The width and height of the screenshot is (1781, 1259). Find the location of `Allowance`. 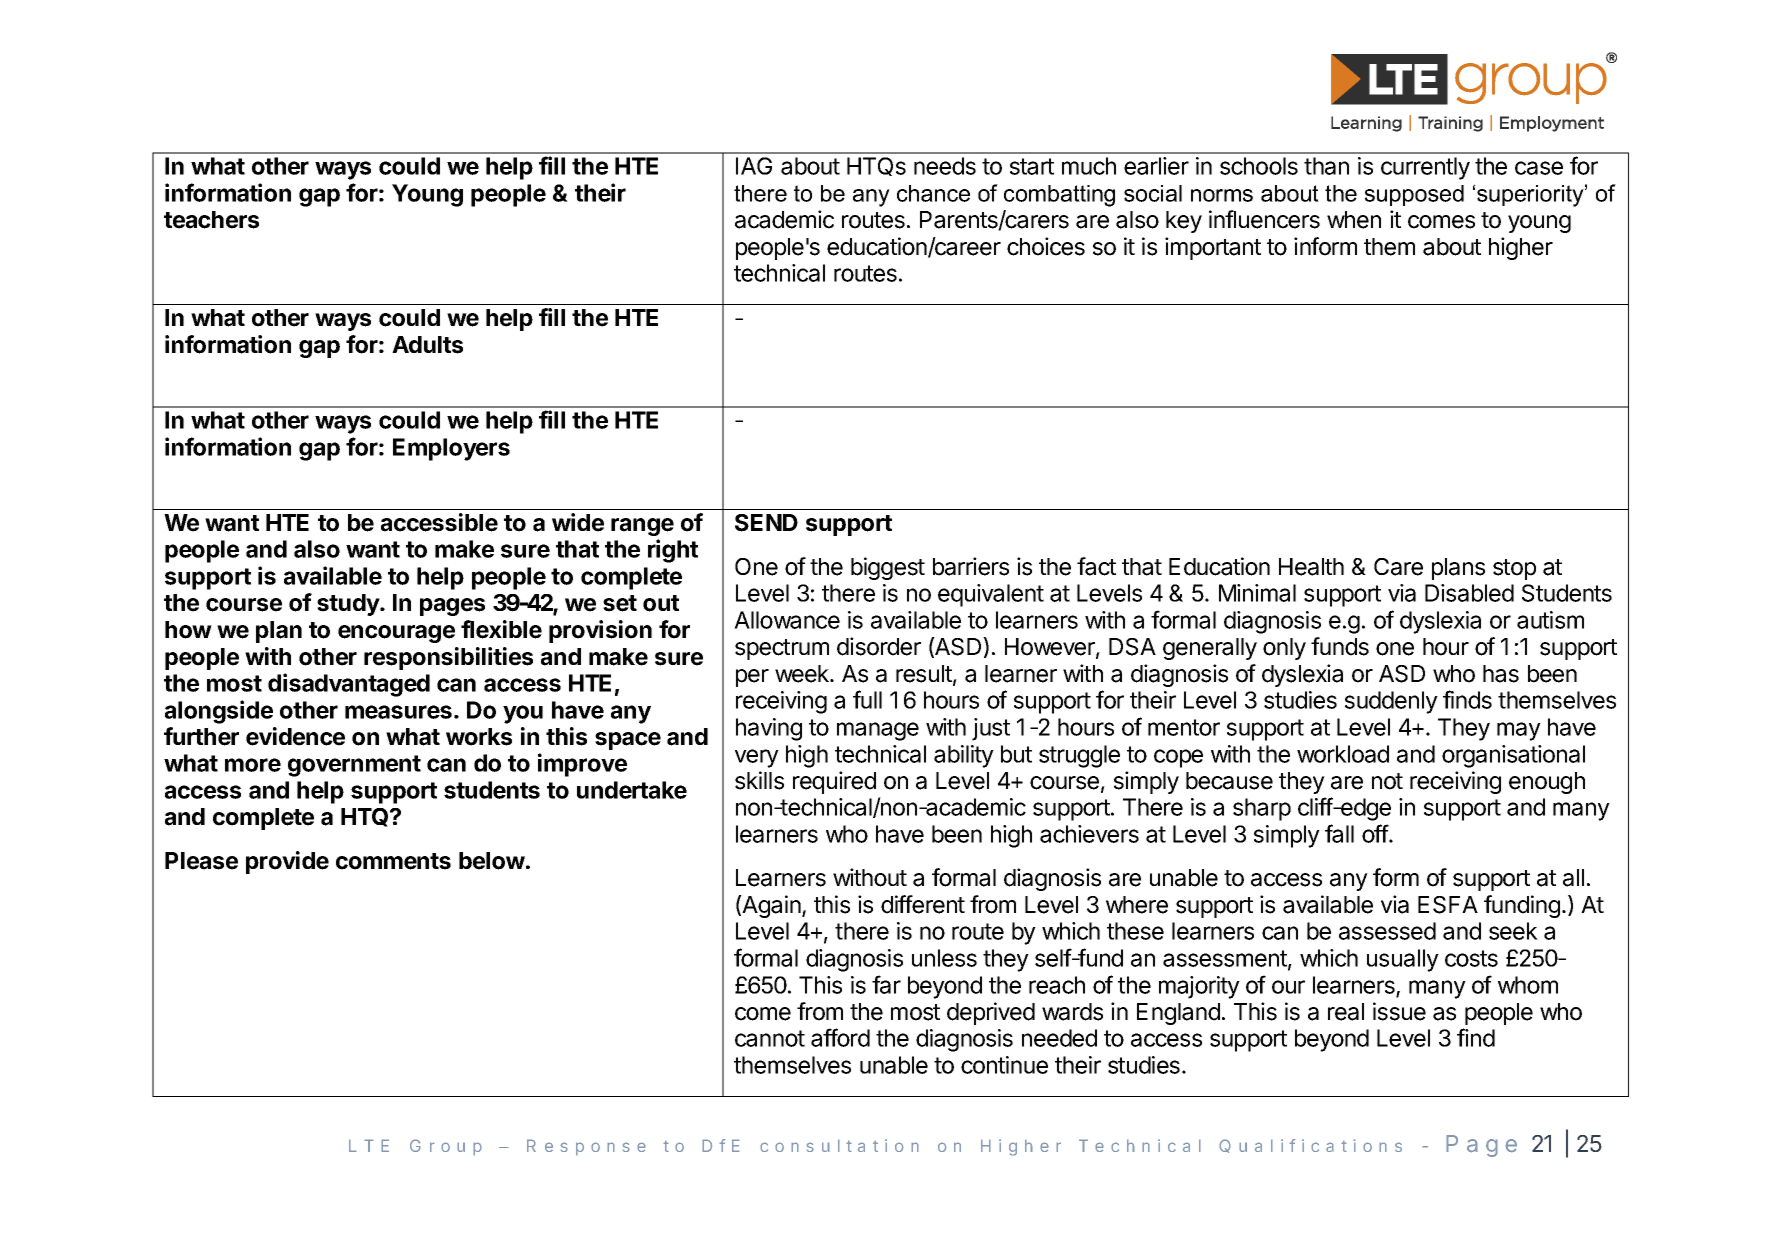

Allowance is located at coordinates (787, 620).
